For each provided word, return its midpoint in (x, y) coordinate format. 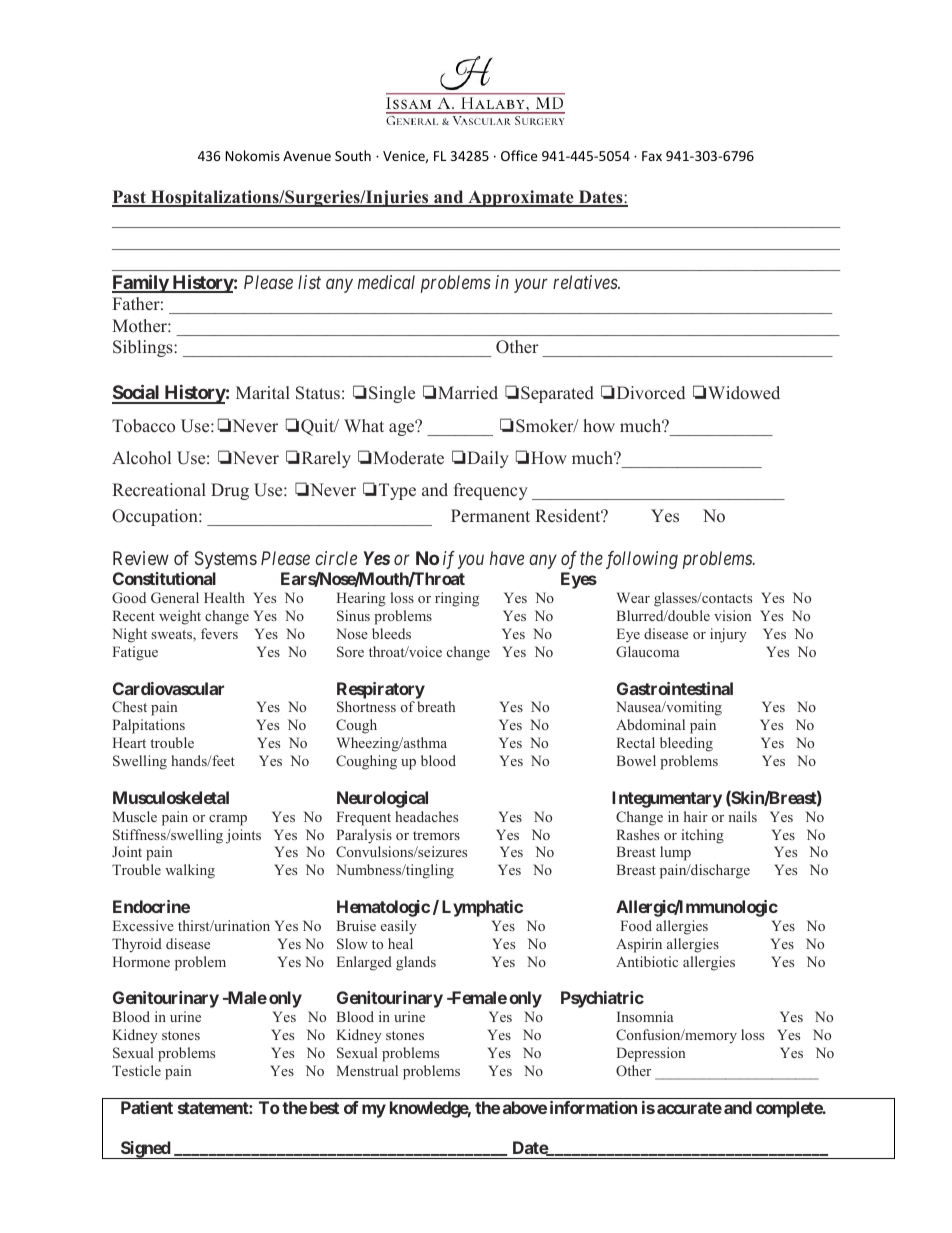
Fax (652, 156)
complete (790, 1109)
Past (130, 198)
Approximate (521, 198)
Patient (147, 1107)
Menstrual (367, 1070)
